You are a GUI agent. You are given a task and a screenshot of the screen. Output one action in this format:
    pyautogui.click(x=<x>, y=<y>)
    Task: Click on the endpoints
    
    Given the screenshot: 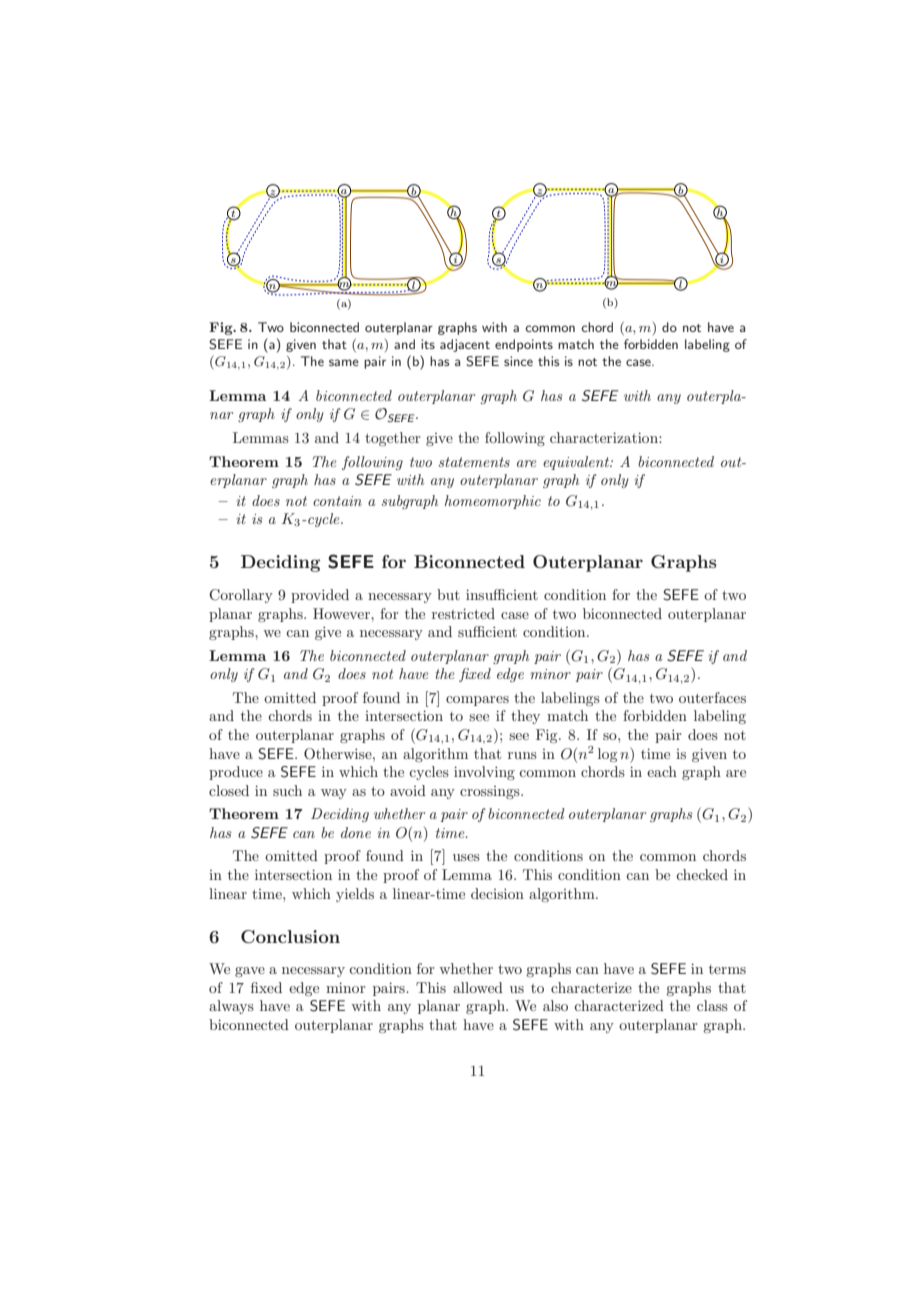 What is the action you would take?
    pyautogui.click(x=524, y=345)
